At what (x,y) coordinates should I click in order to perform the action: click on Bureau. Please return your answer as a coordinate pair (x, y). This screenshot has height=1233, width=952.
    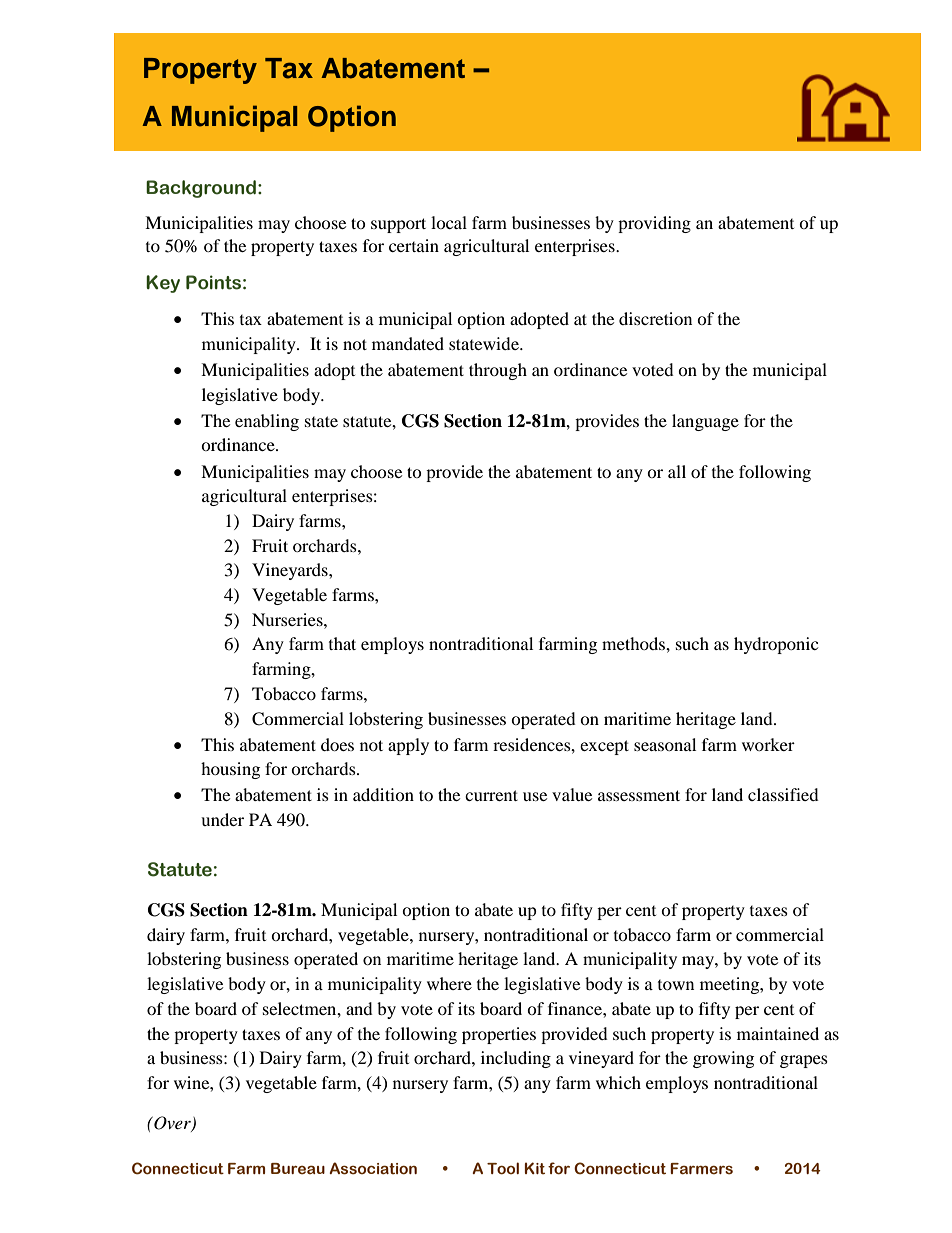
    Looking at the image, I should click on (298, 1169).
